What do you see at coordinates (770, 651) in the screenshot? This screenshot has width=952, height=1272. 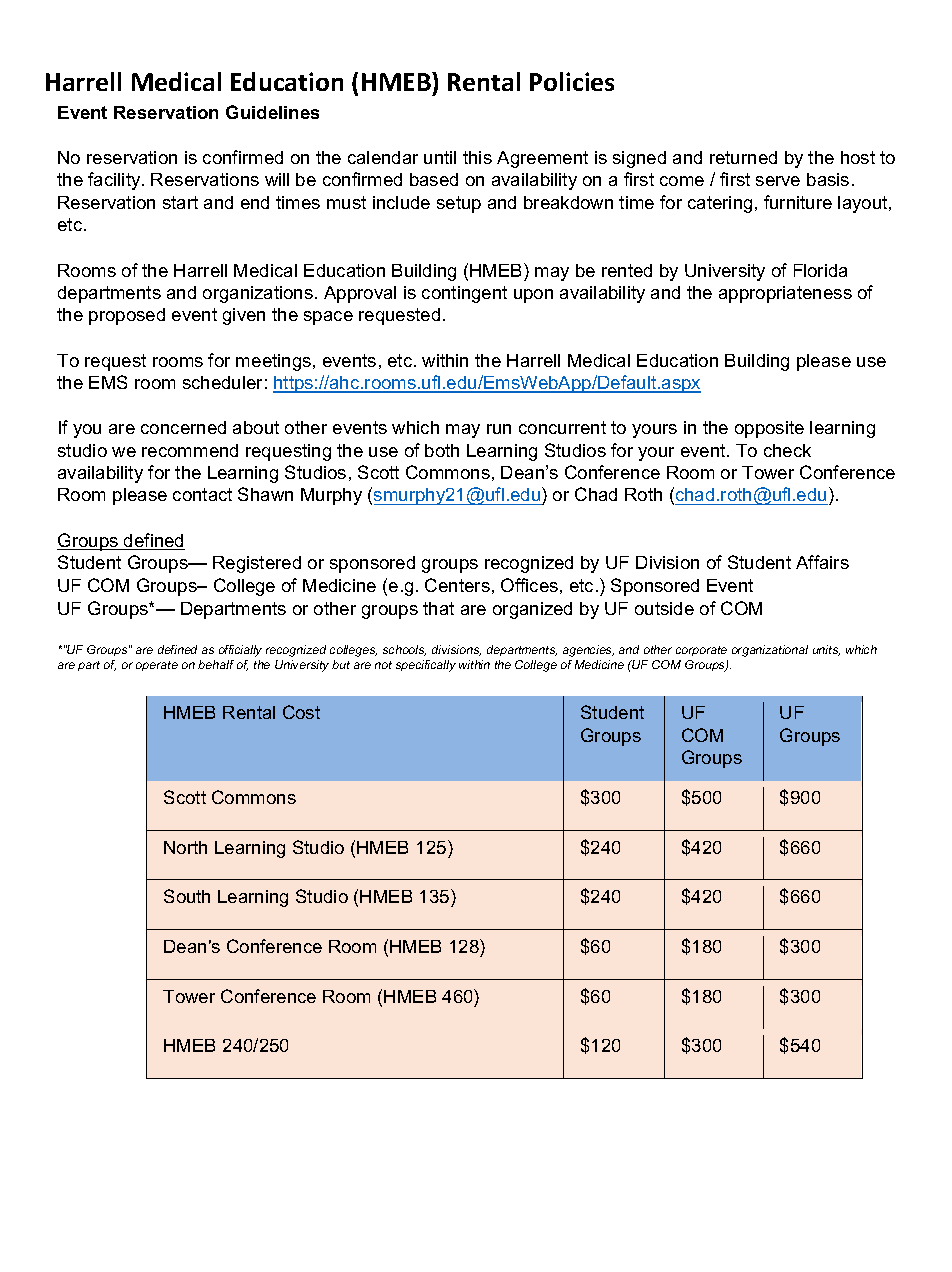 I see `organizational` at bounding box center [770, 651].
